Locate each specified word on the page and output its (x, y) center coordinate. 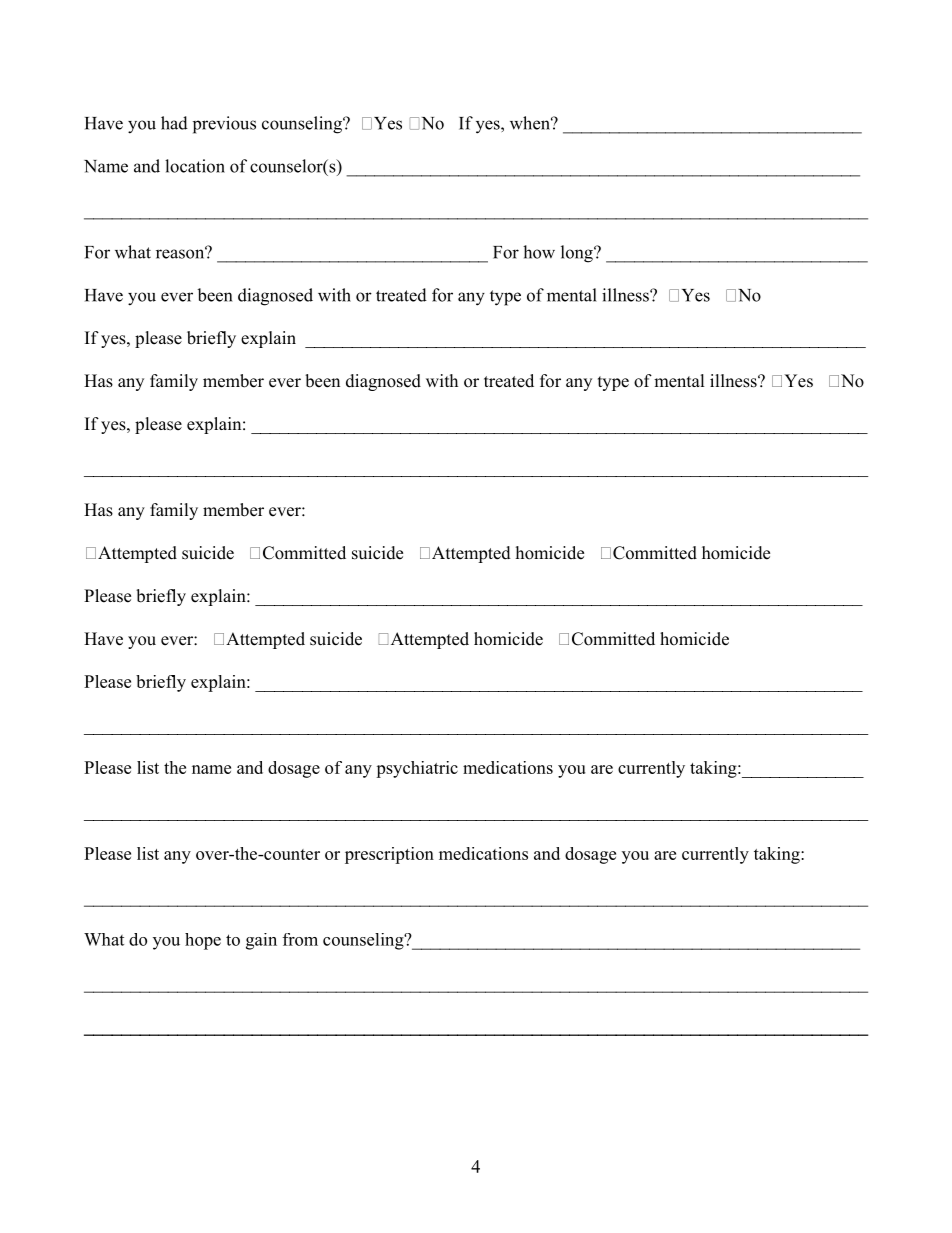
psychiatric (417, 769)
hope (203, 941)
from (300, 939)
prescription (389, 855)
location (195, 166)
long (578, 254)
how (539, 252)
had (174, 123)
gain (261, 941)
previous (224, 125)
